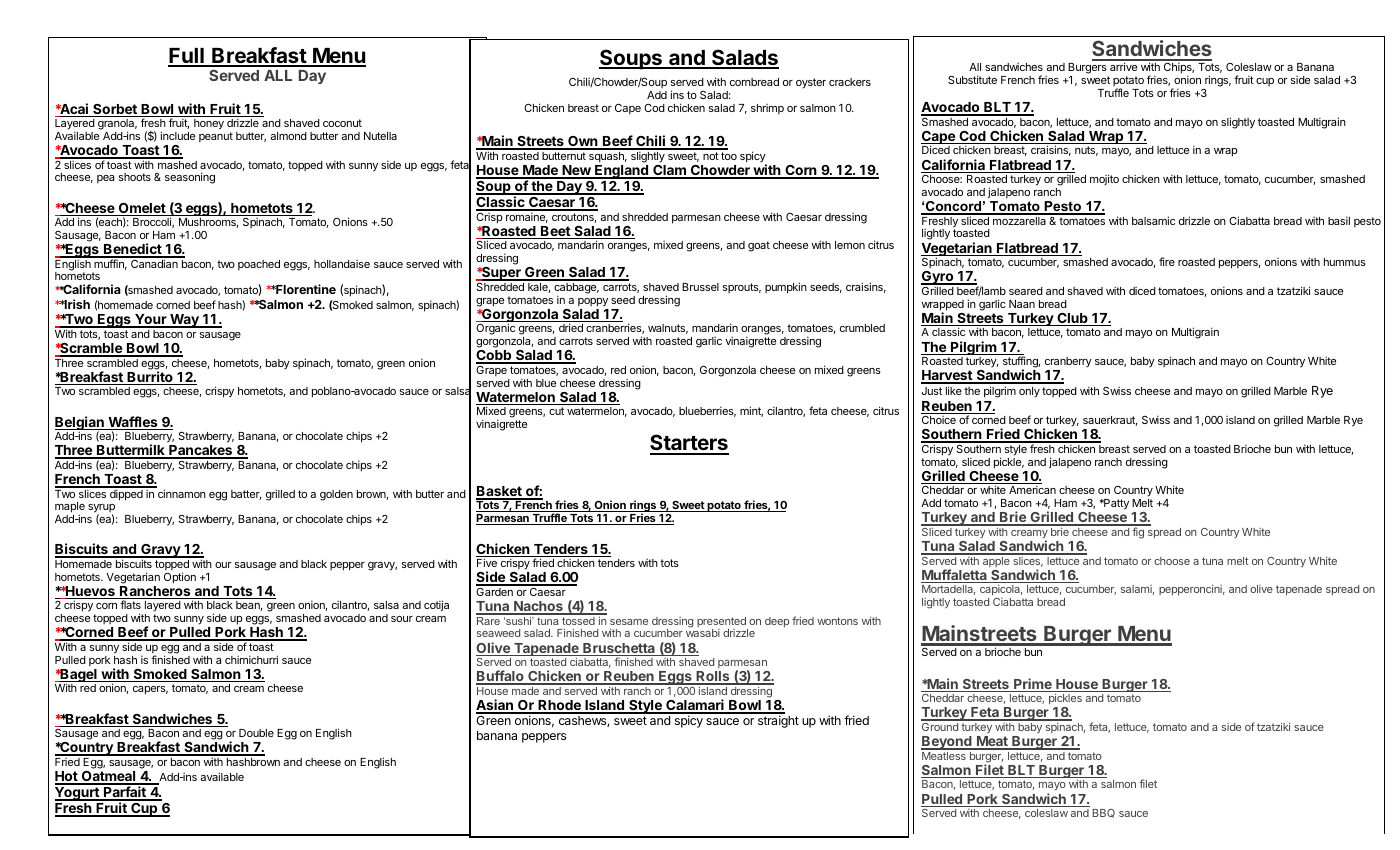  I want to click on Hot, so click(67, 777).
